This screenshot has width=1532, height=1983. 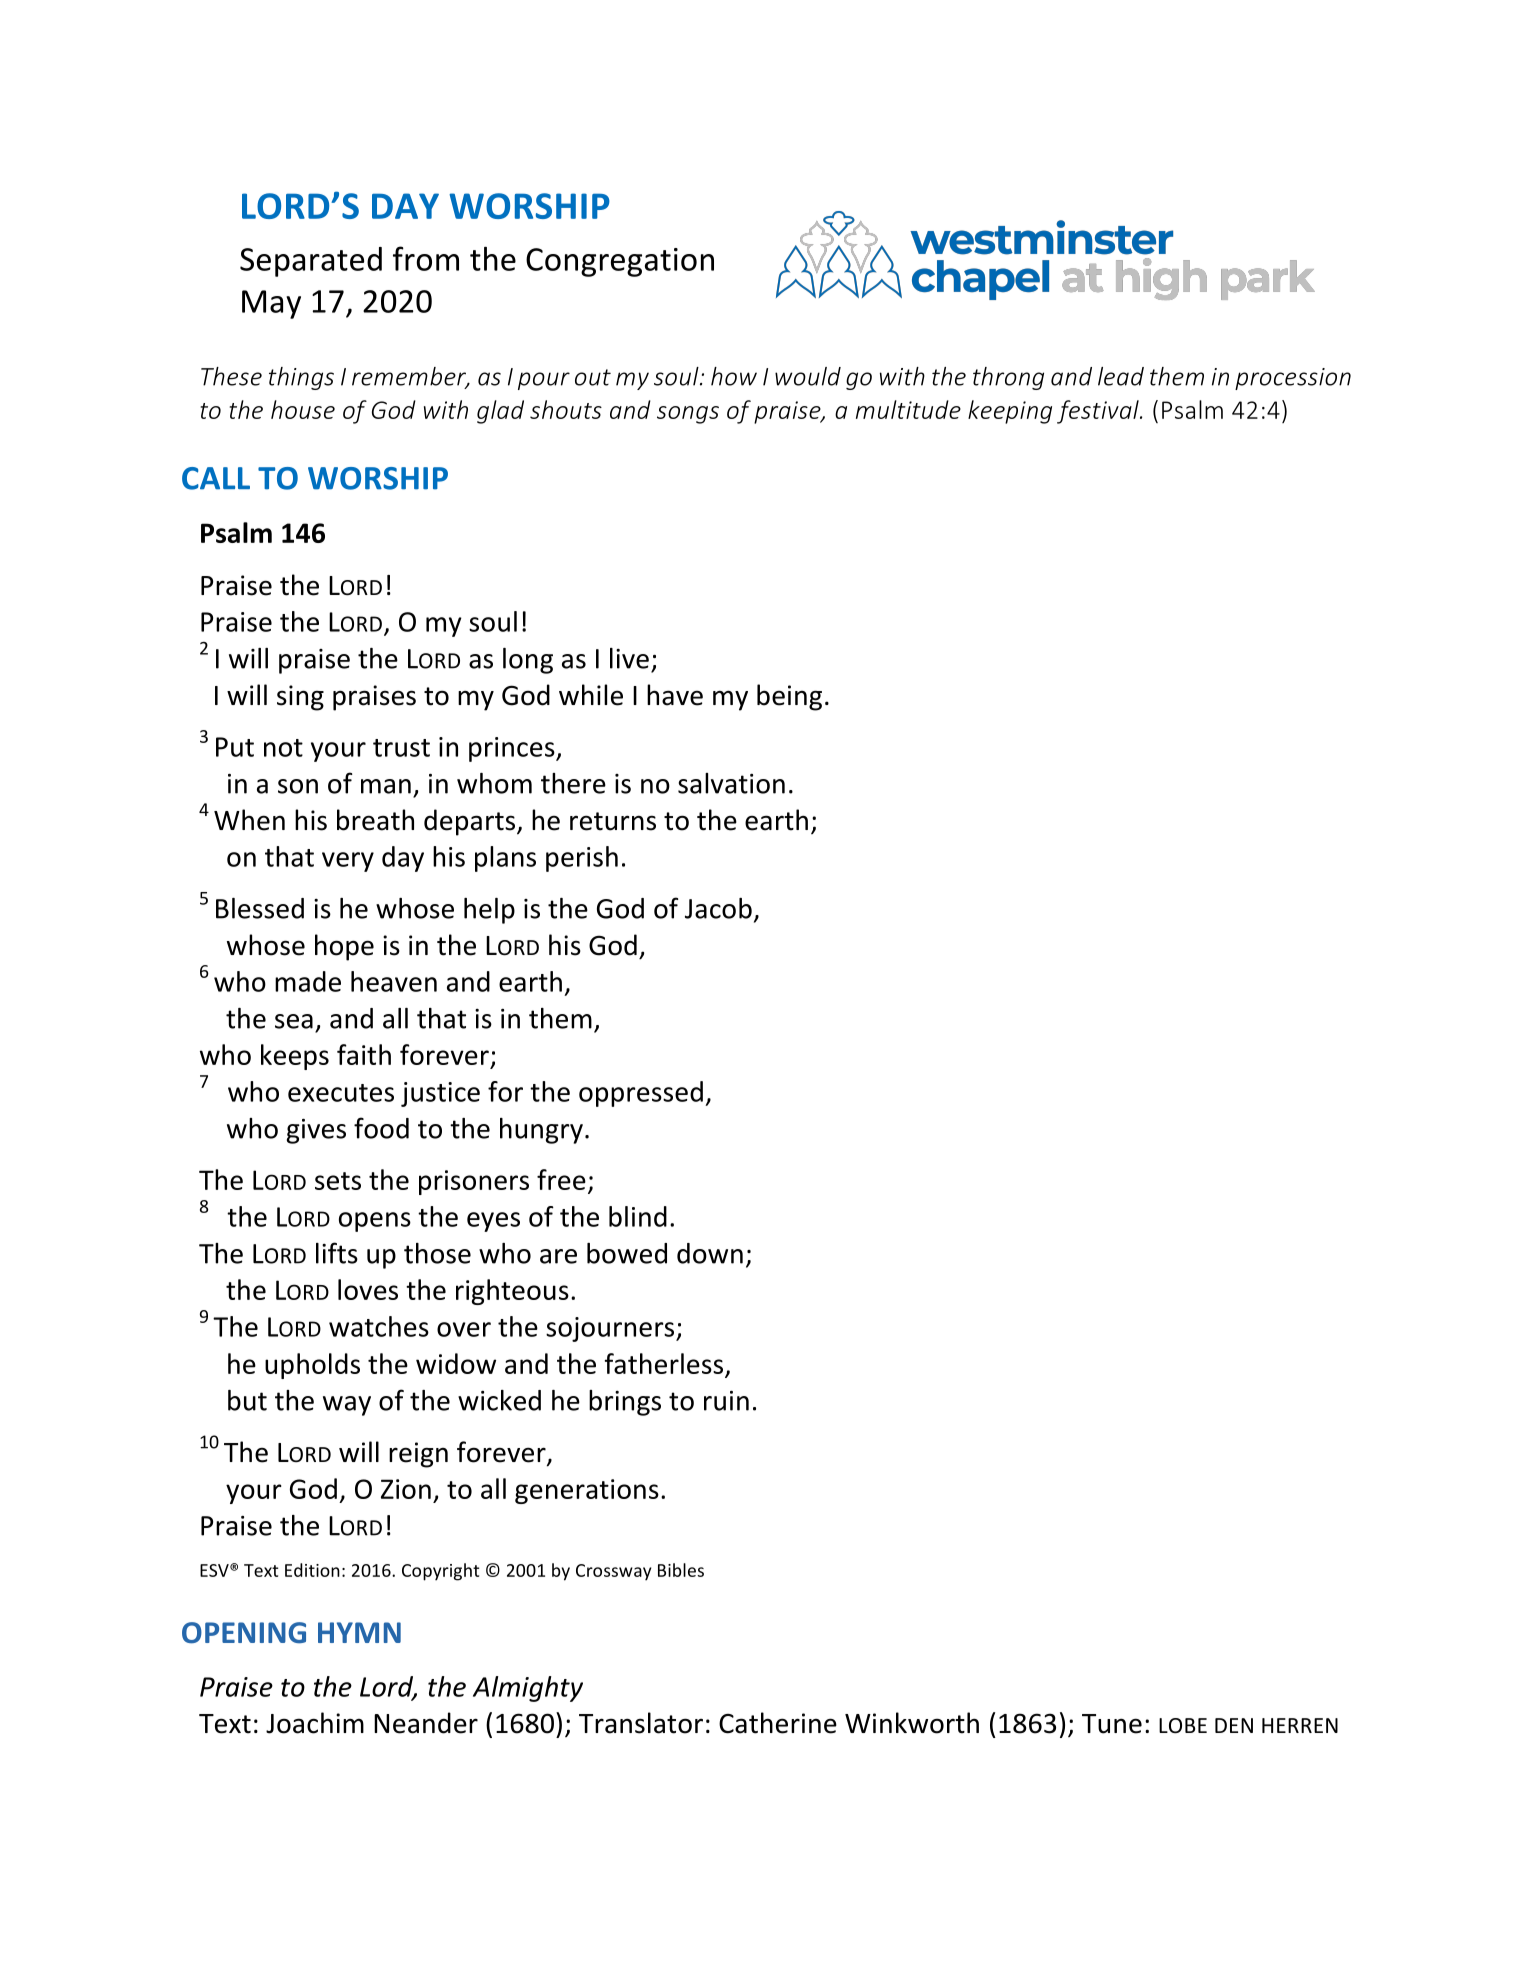 I want to click on Jacob, so click(x=718, y=908).
